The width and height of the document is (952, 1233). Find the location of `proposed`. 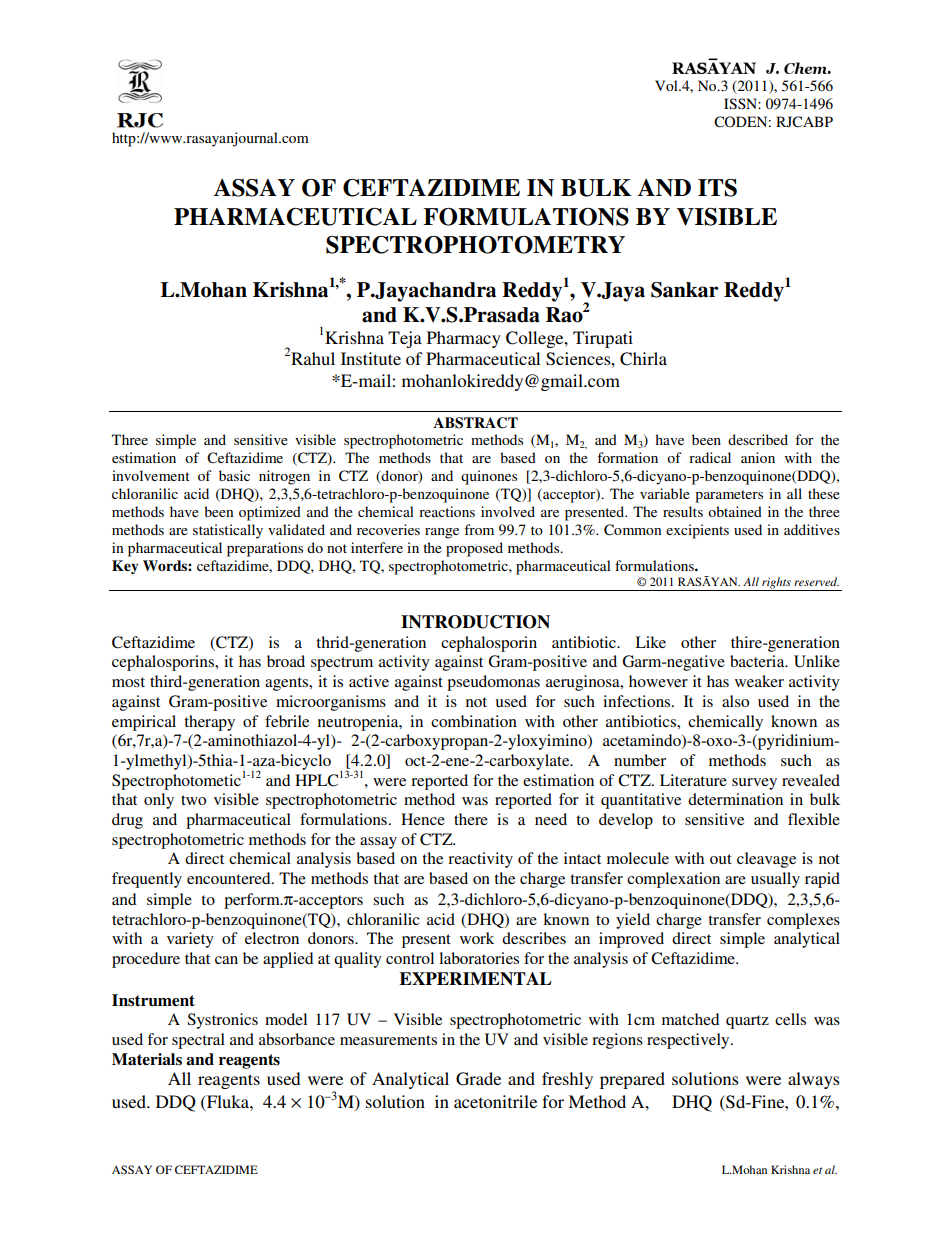

proposed is located at coordinates (474, 549).
